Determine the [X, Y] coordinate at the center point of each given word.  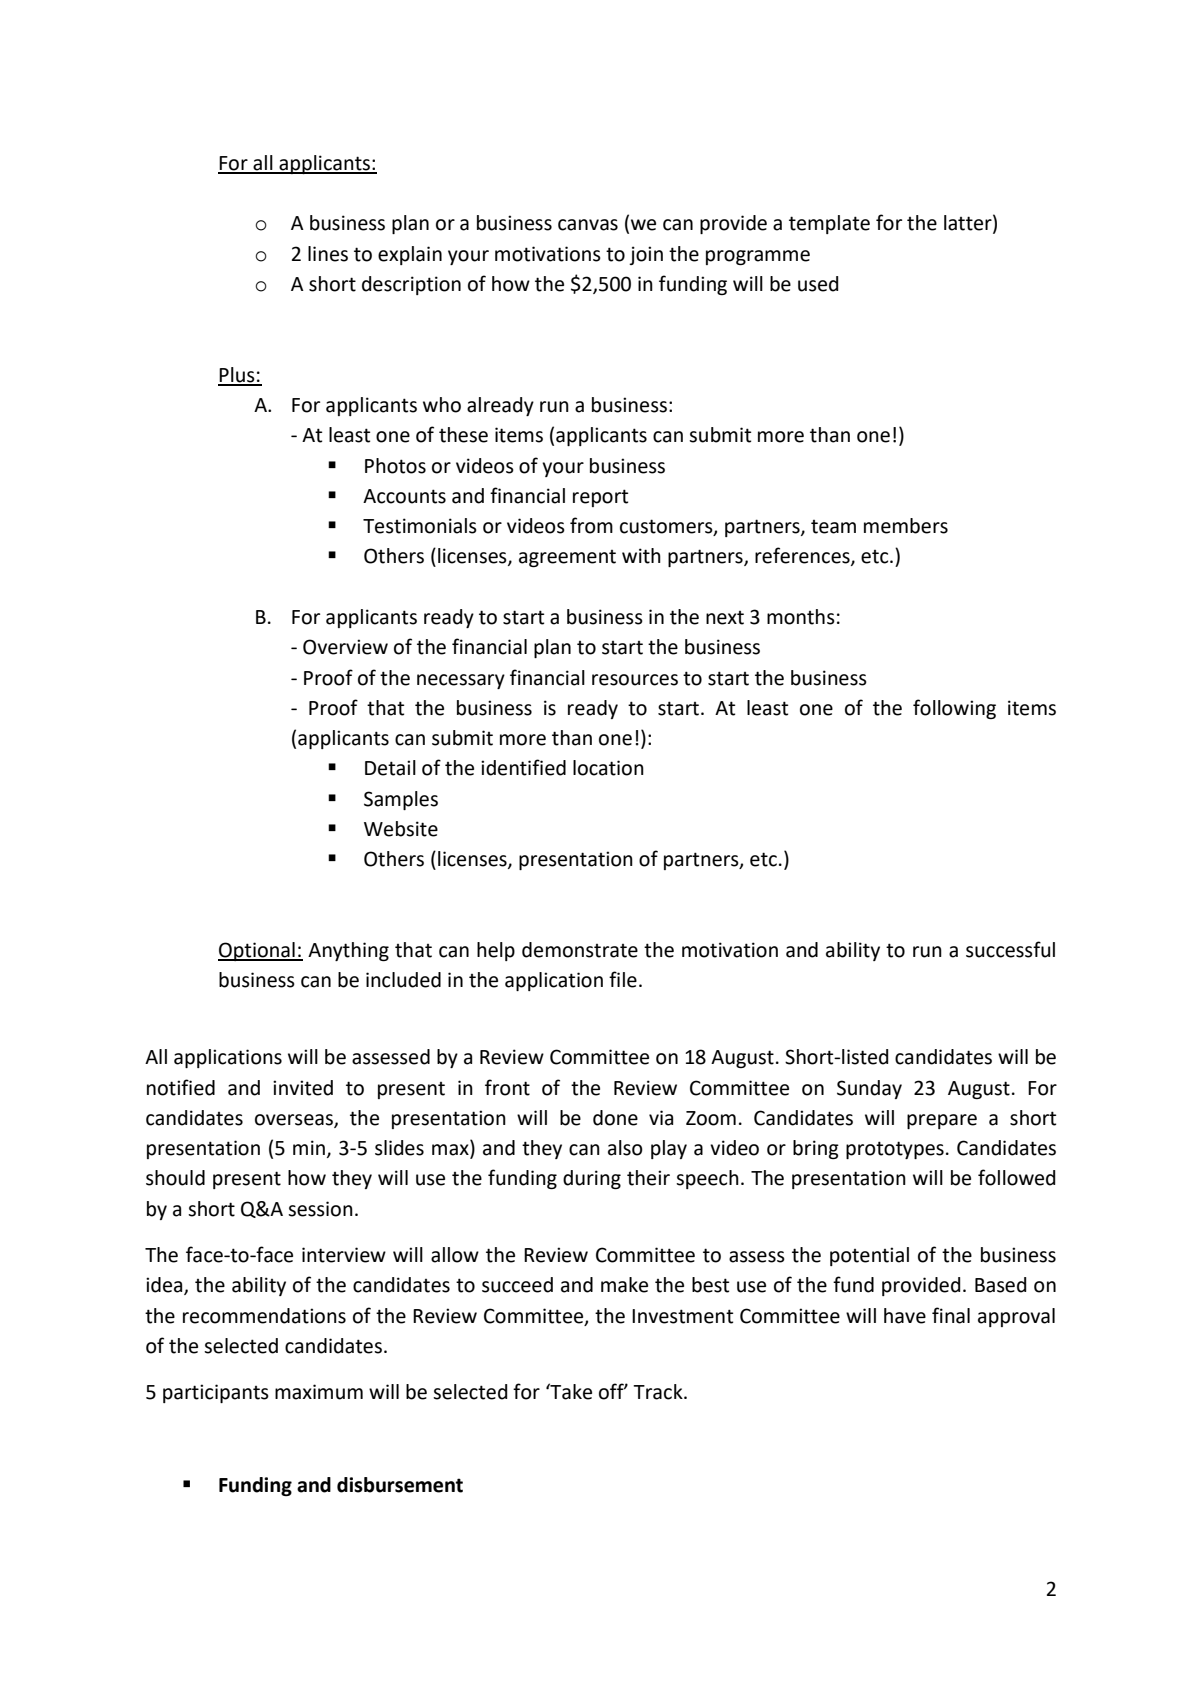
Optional [257, 951]
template [829, 224]
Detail [390, 768]
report [600, 498]
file [623, 979]
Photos [395, 466]
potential [869, 1256]
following [954, 709]
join [646, 255]
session [320, 1209]
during [592, 1179]
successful [1010, 949]
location [608, 768]
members [906, 526]
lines [328, 254]
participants [216, 1393]
